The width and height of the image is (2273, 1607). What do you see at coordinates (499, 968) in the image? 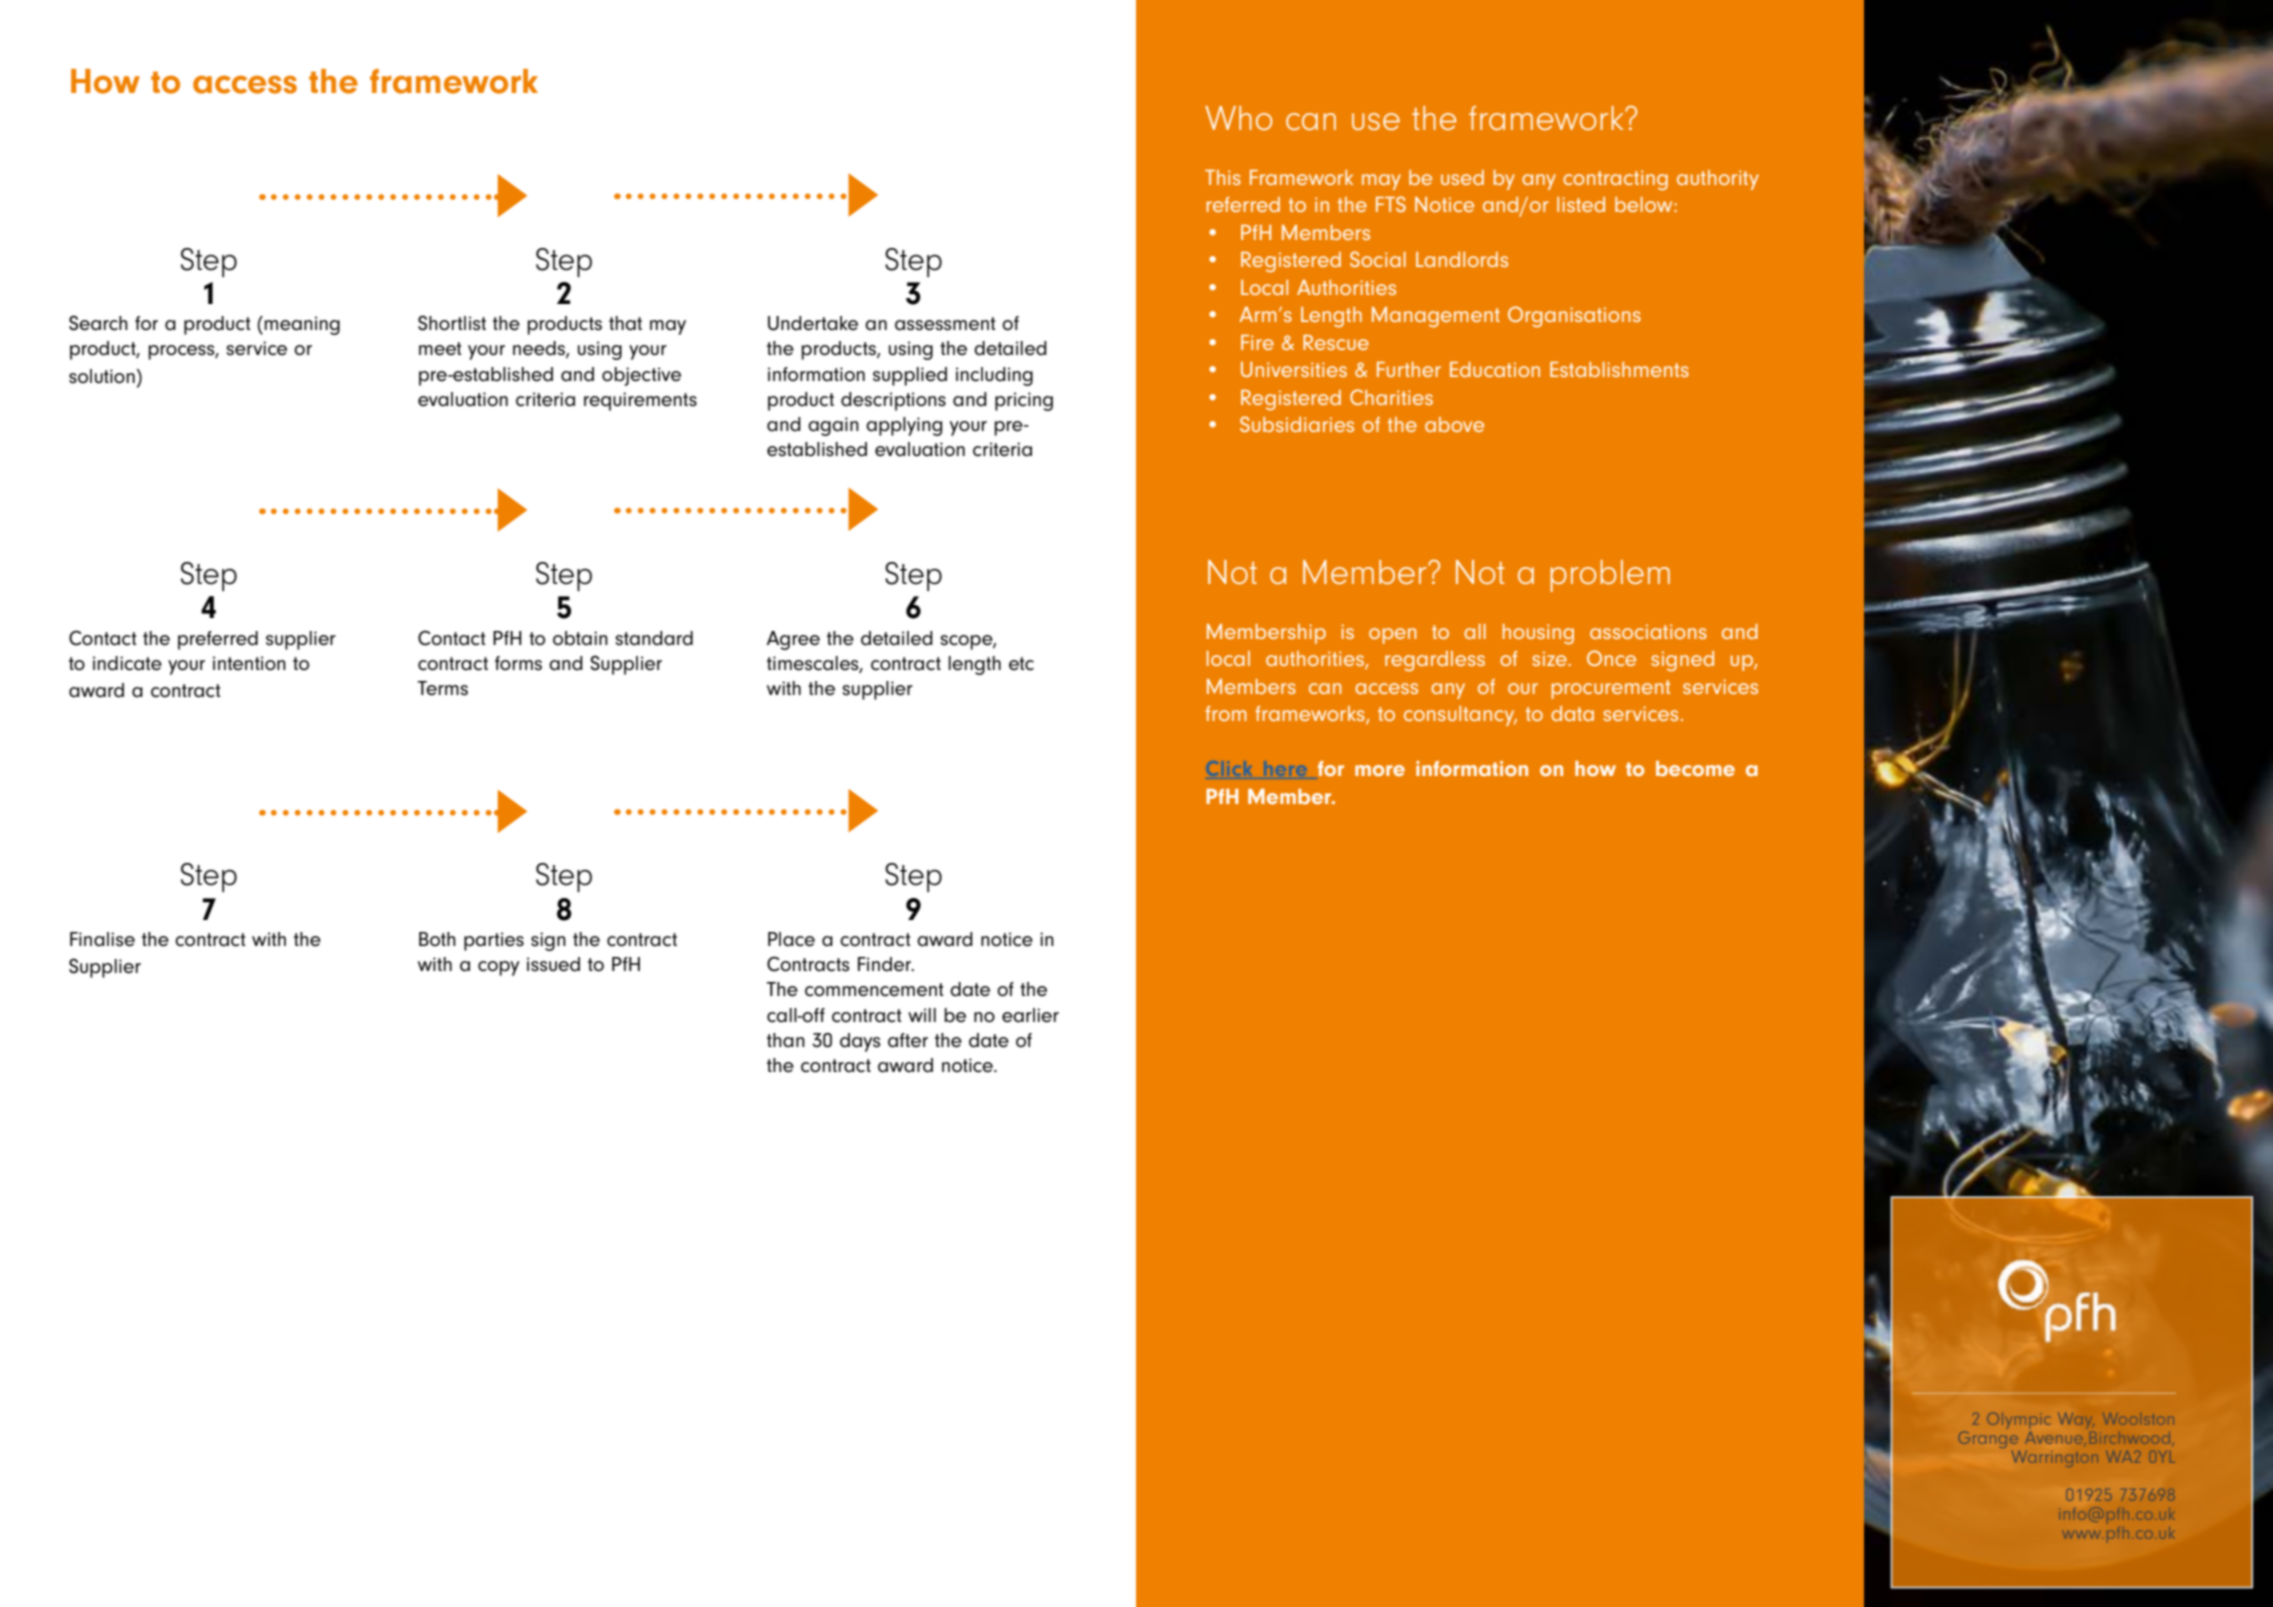
I see `copy` at bounding box center [499, 968].
